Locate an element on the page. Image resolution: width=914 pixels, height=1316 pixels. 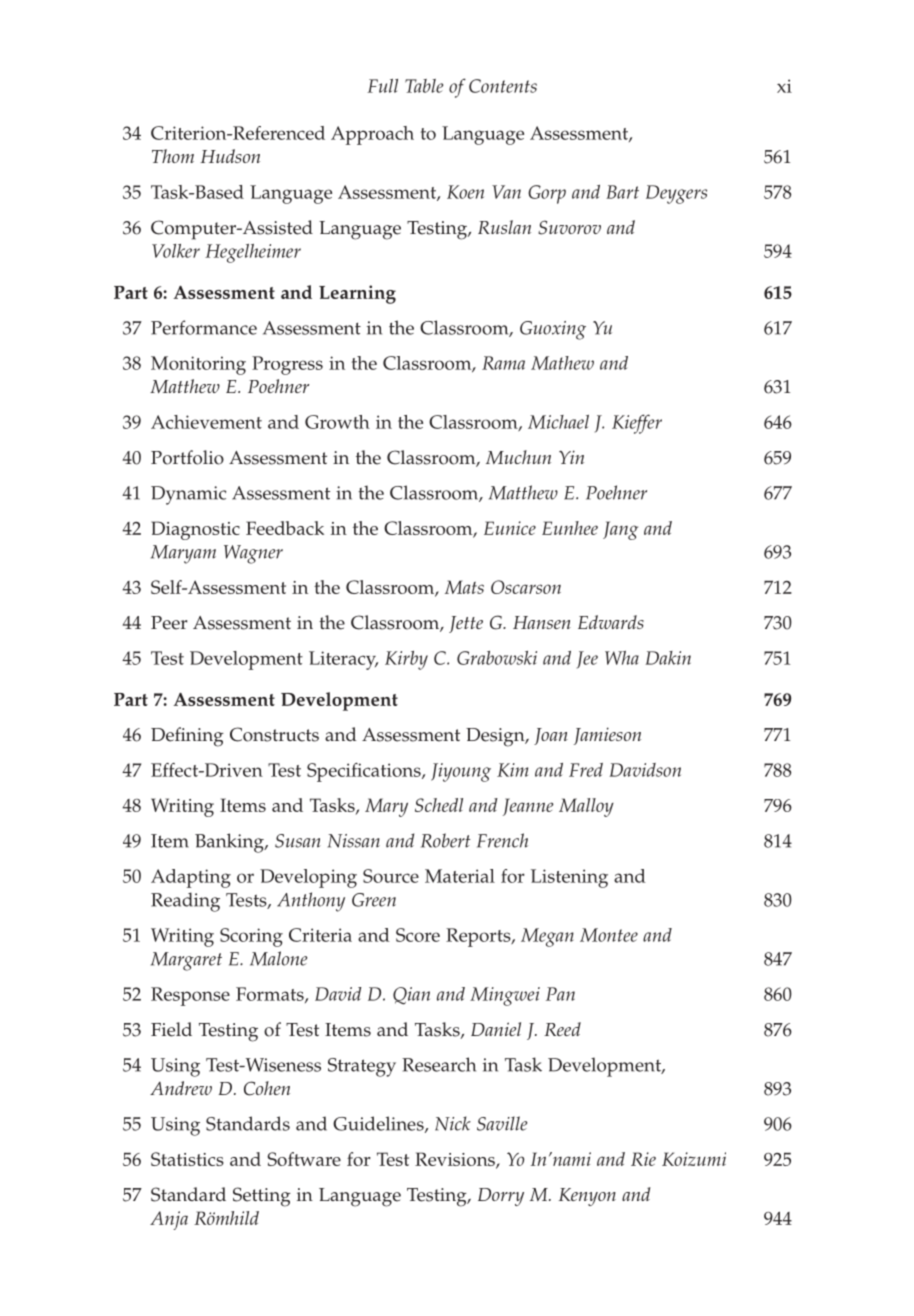
Adapting is located at coordinates (191, 878).
